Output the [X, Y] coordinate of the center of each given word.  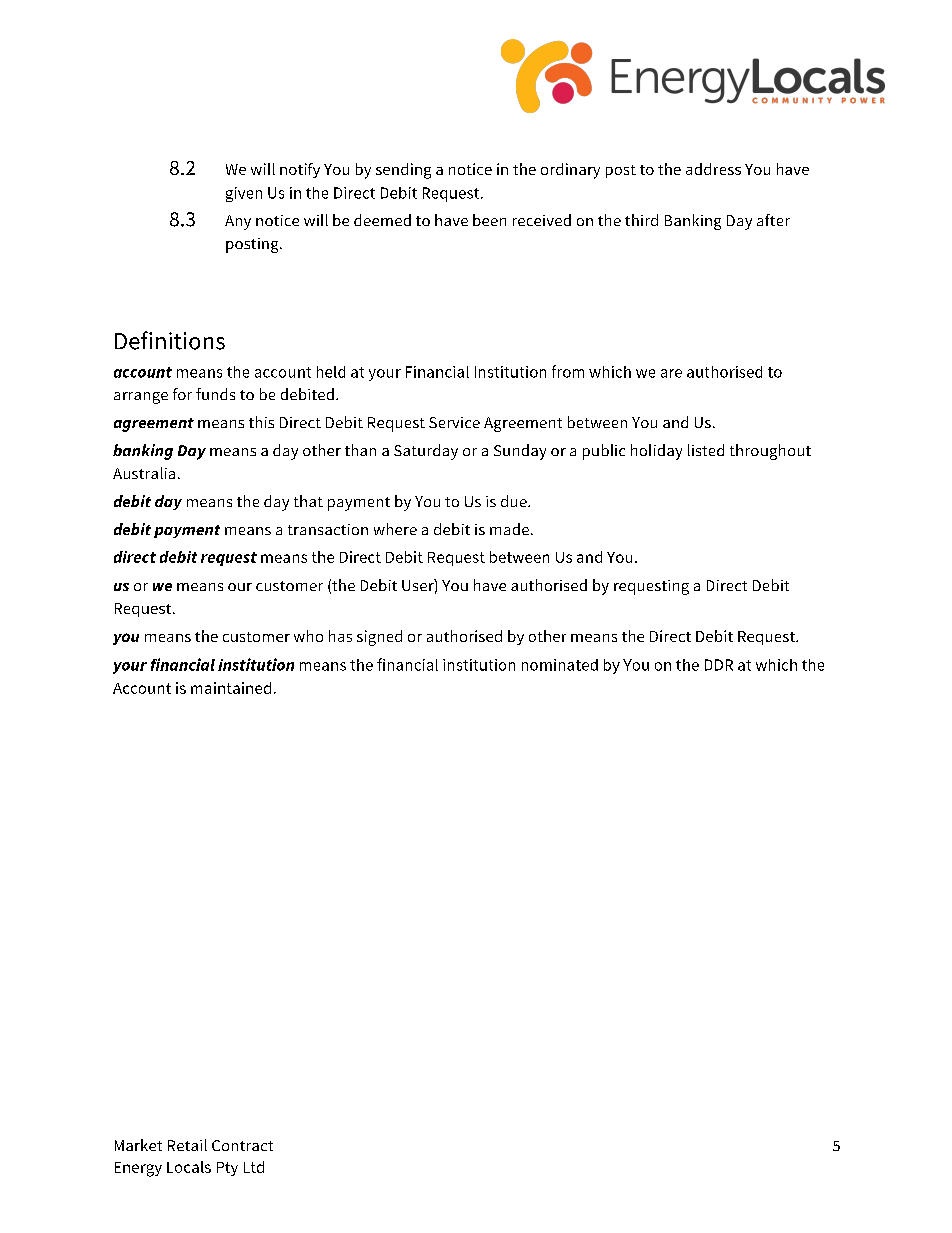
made [509, 529]
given [244, 194]
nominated [560, 665]
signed [379, 638]
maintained [231, 688]
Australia [144, 473]
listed [706, 450]
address [713, 169]
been [489, 220]
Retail [187, 1145]
